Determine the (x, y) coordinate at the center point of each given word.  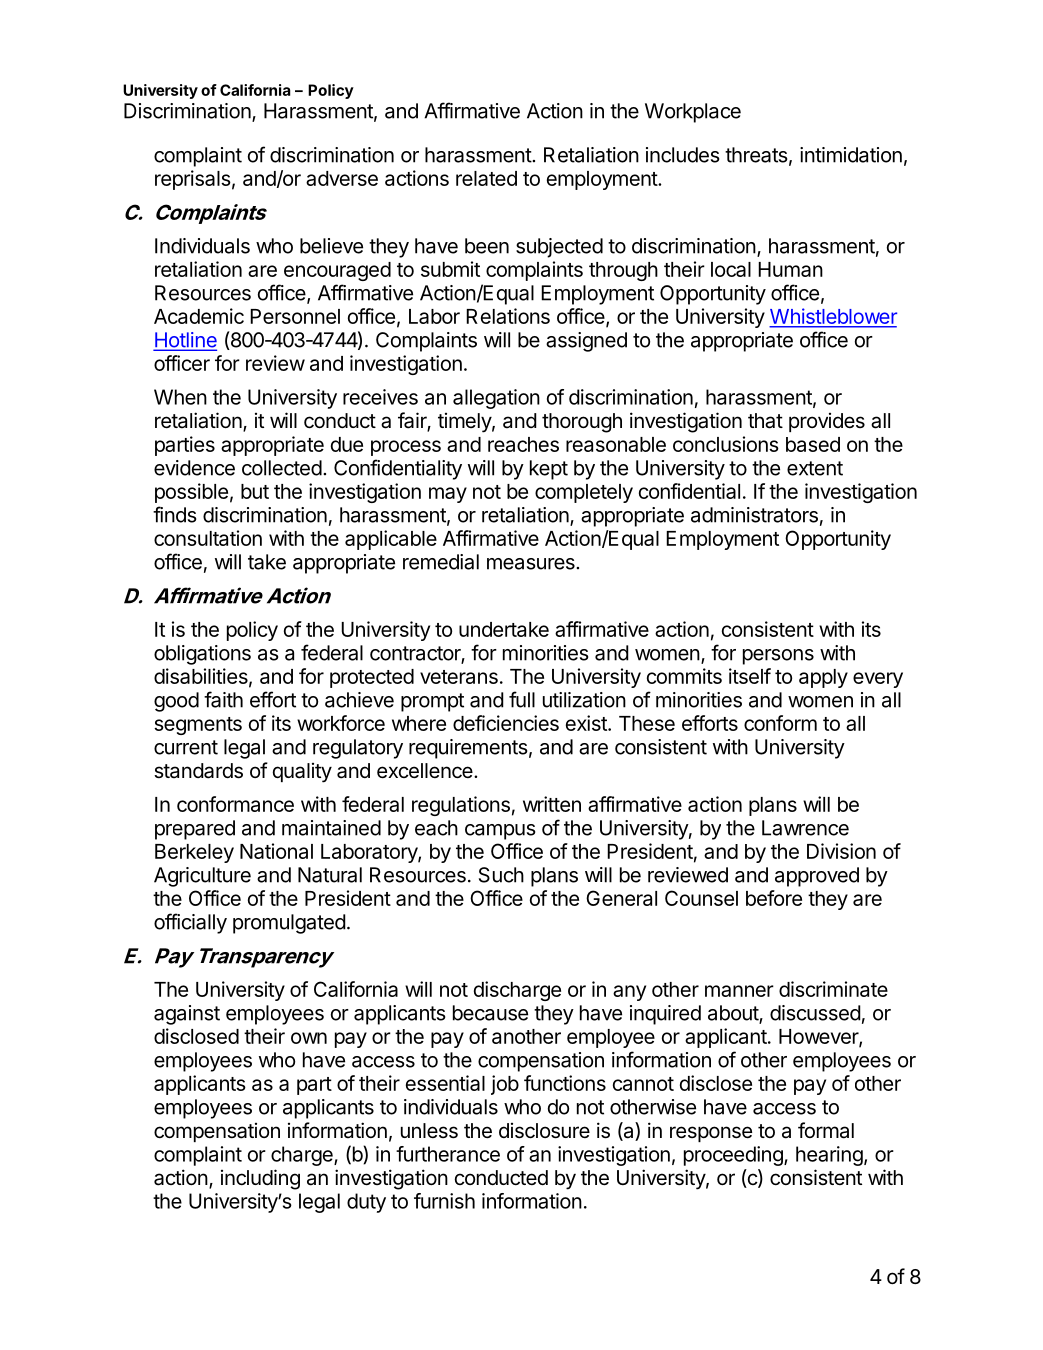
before (774, 898)
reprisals (193, 180)
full (522, 699)
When (180, 397)
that (765, 421)
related (486, 178)
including (260, 1179)
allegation (496, 399)
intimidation (851, 155)
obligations (202, 655)
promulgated (289, 924)
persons (778, 657)
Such (501, 875)
